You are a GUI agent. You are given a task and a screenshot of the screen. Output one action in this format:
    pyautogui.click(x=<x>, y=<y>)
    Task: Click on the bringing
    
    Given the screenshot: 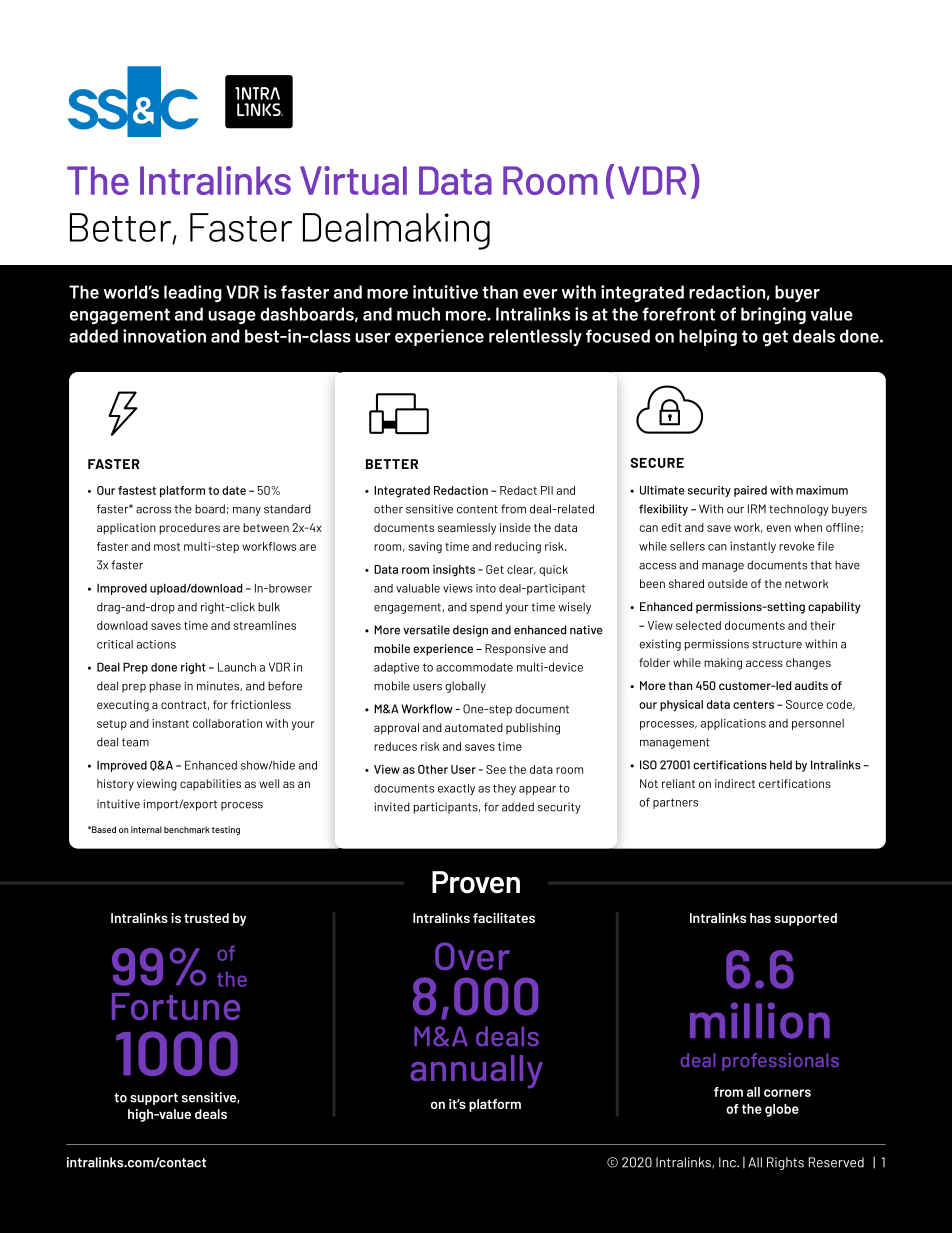 What is the action you would take?
    pyautogui.click(x=773, y=315)
